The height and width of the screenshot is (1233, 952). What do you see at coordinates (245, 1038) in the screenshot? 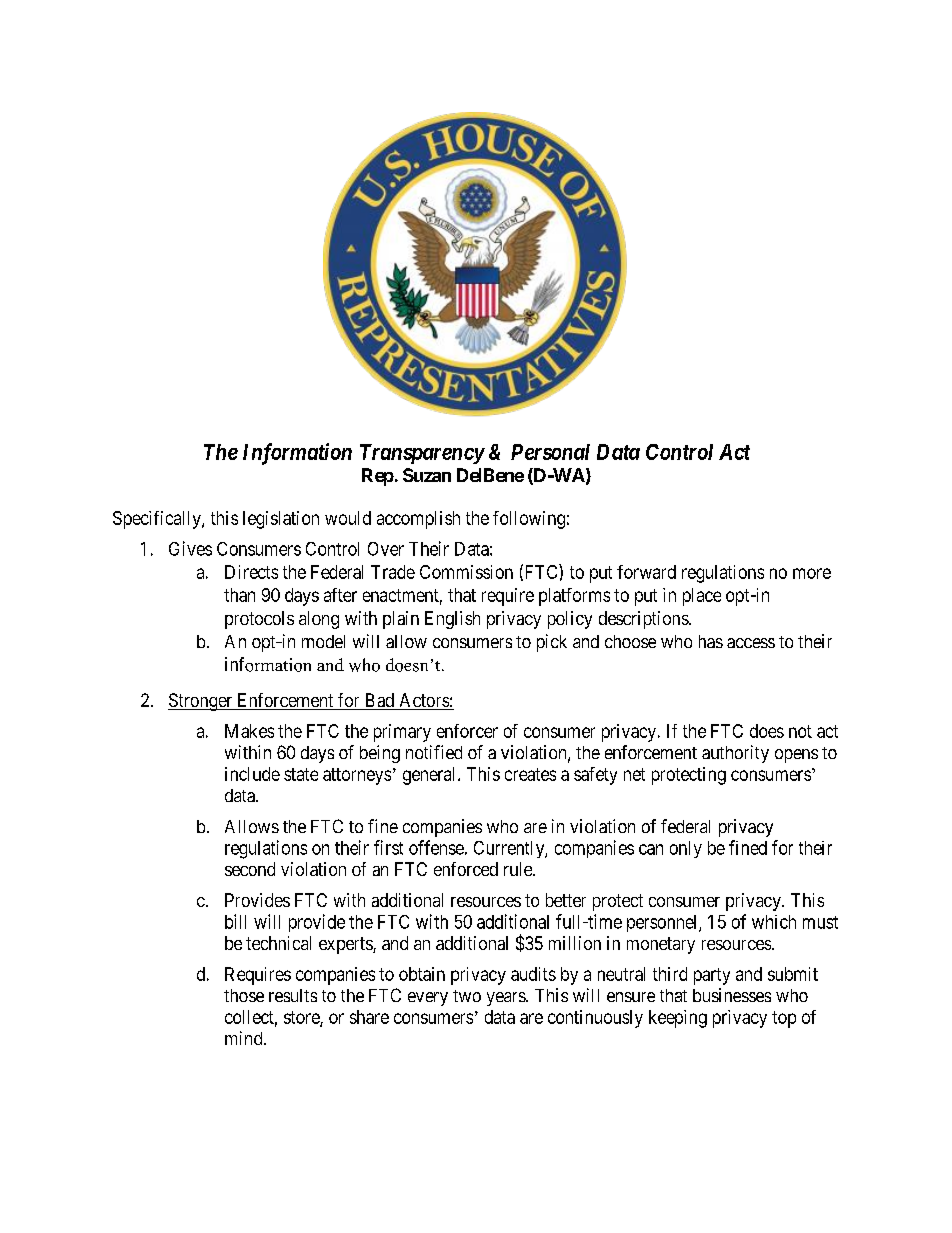
I see `mind` at bounding box center [245, 1038].
